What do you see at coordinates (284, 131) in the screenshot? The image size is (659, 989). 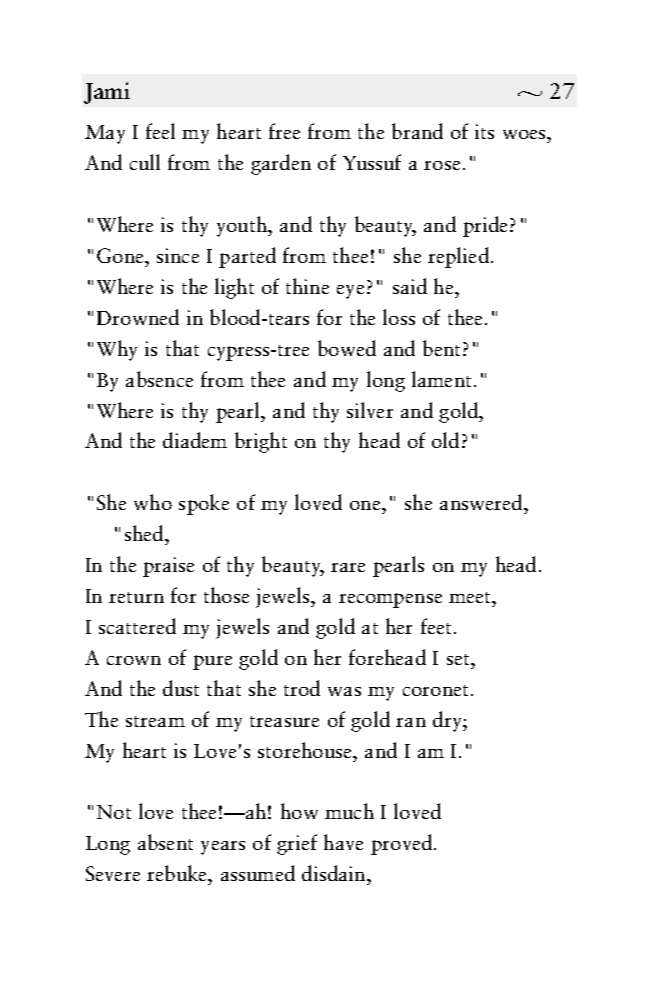 I see `free` at bounding box center [284, 131].
